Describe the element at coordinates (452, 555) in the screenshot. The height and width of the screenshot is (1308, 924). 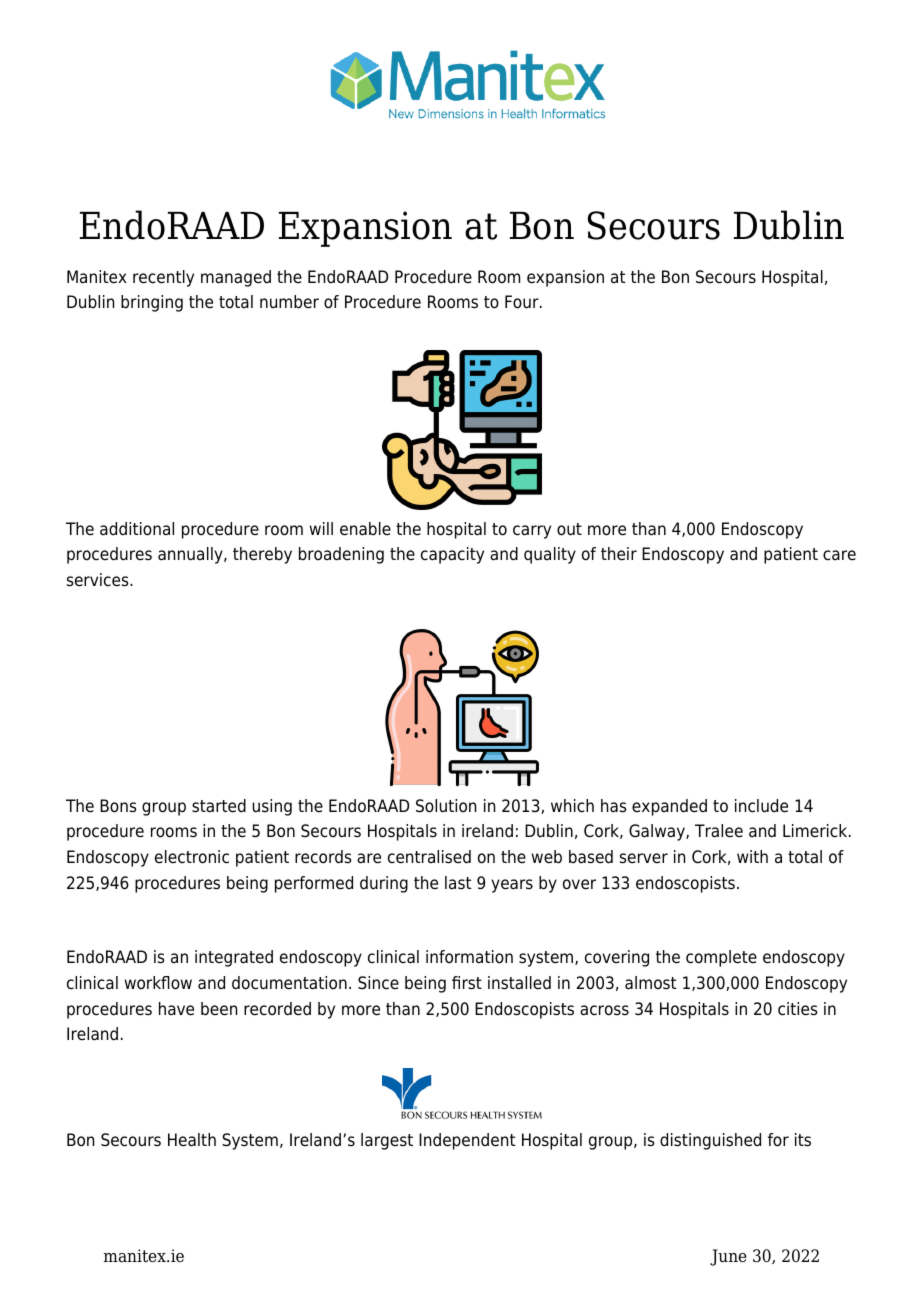
I see `capacity` at that location.
